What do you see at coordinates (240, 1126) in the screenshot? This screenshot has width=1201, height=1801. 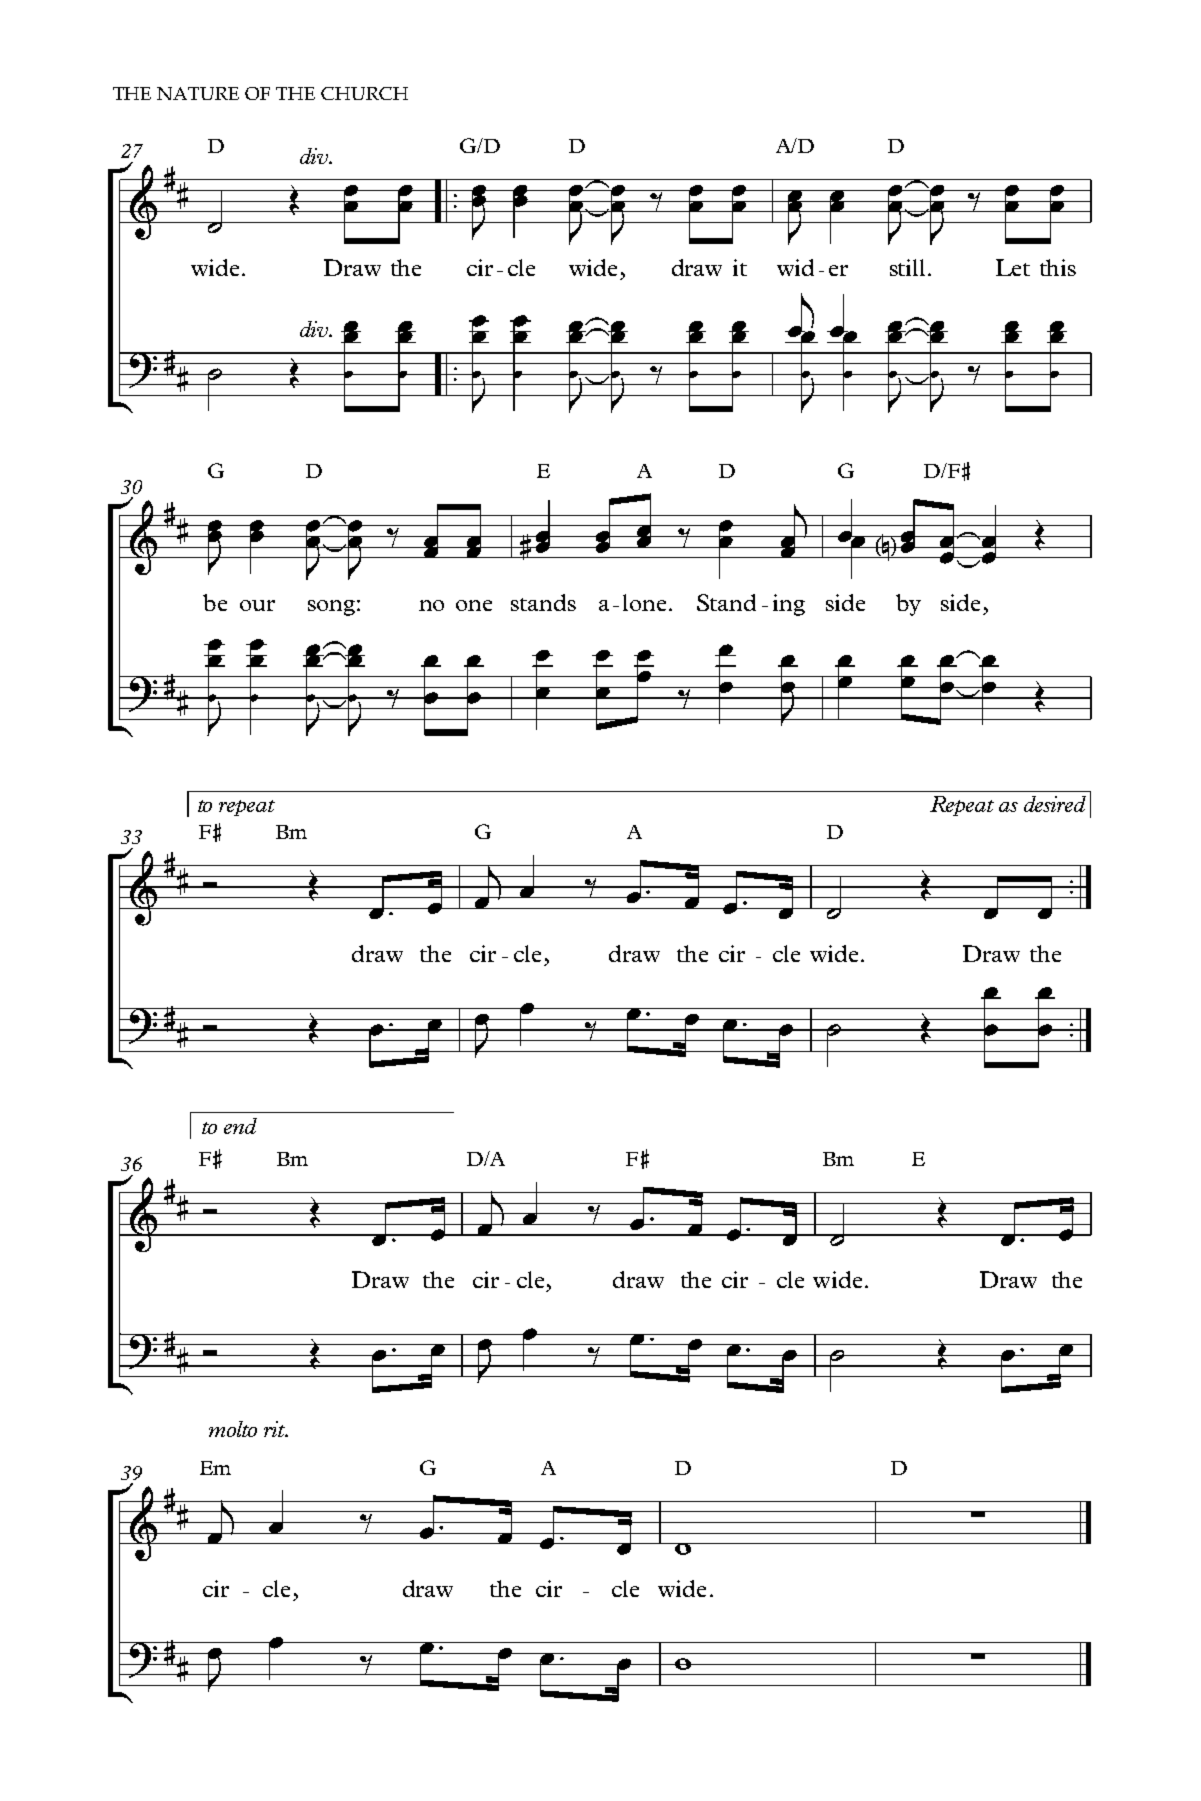 I see `end` at bounding box center [240, 1126].
